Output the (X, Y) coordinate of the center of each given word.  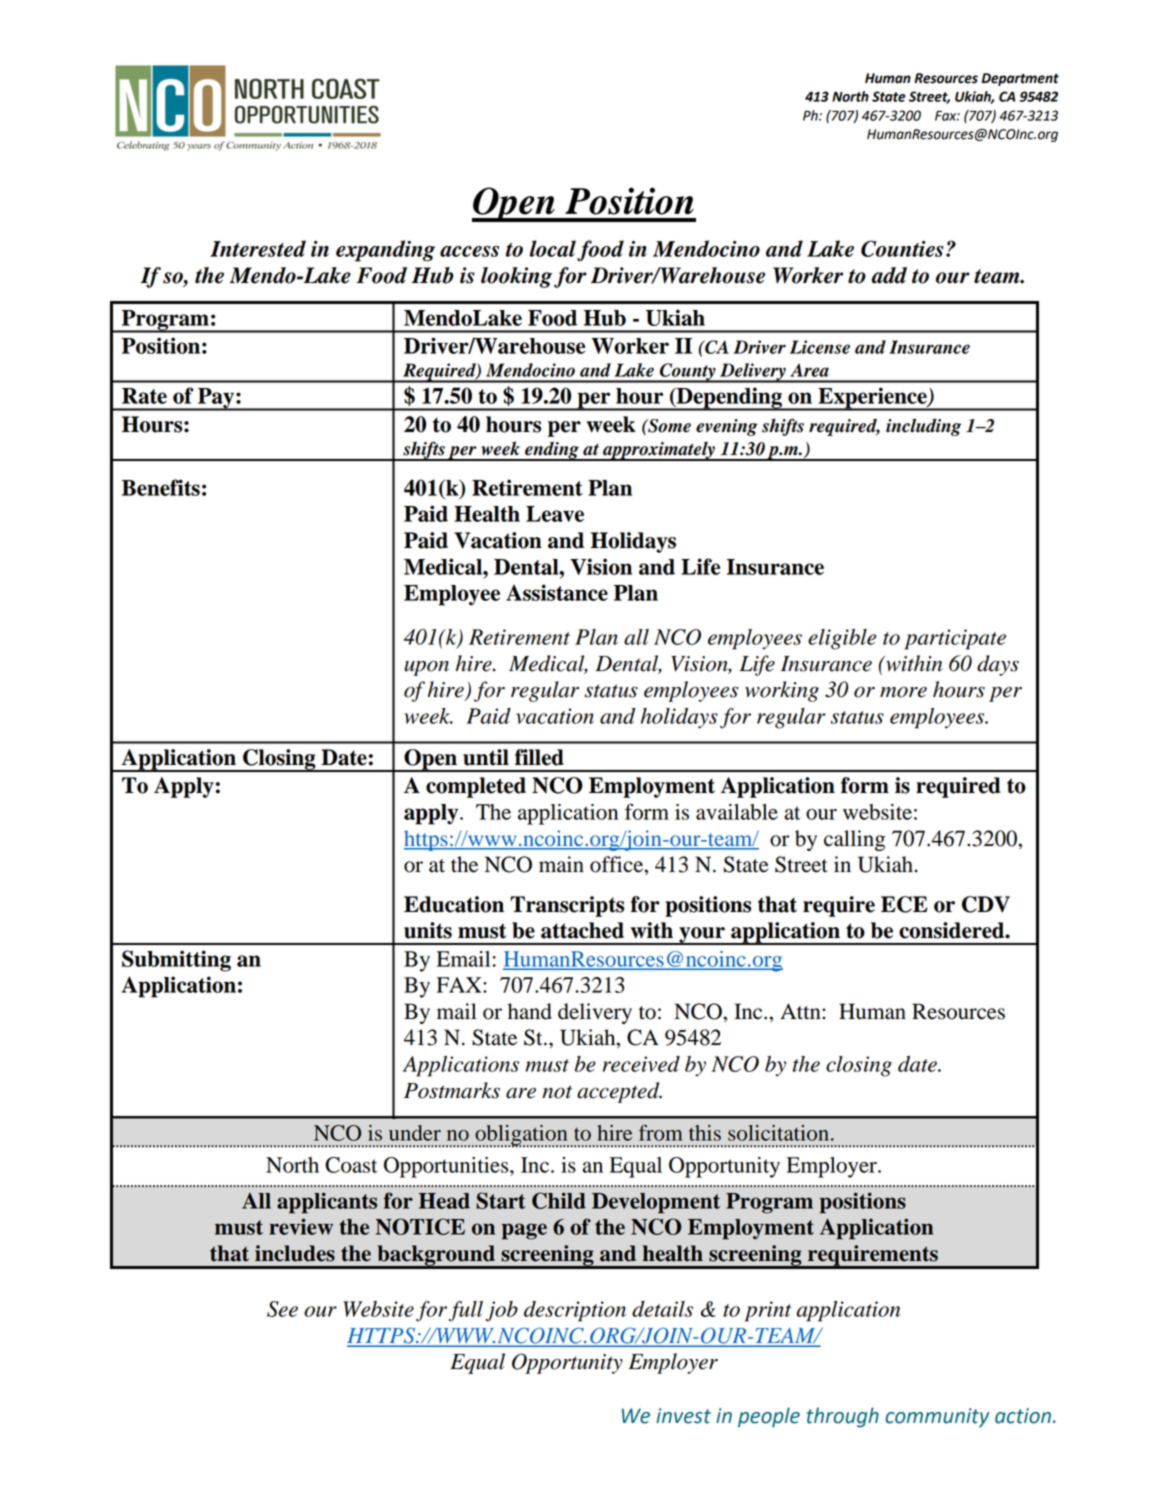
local (553, 248)
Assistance (557, 592)
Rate (144, 396)
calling (854, 840)
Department (1020, 79)
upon (426, 668)
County (688, 373)
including (923, 427)
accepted (619, 1092)
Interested (258, 248)
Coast (351, 1165)
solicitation (778, 1133)
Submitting (176, 961)
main (561, 864)
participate (955, 639)
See (282, 1309)
